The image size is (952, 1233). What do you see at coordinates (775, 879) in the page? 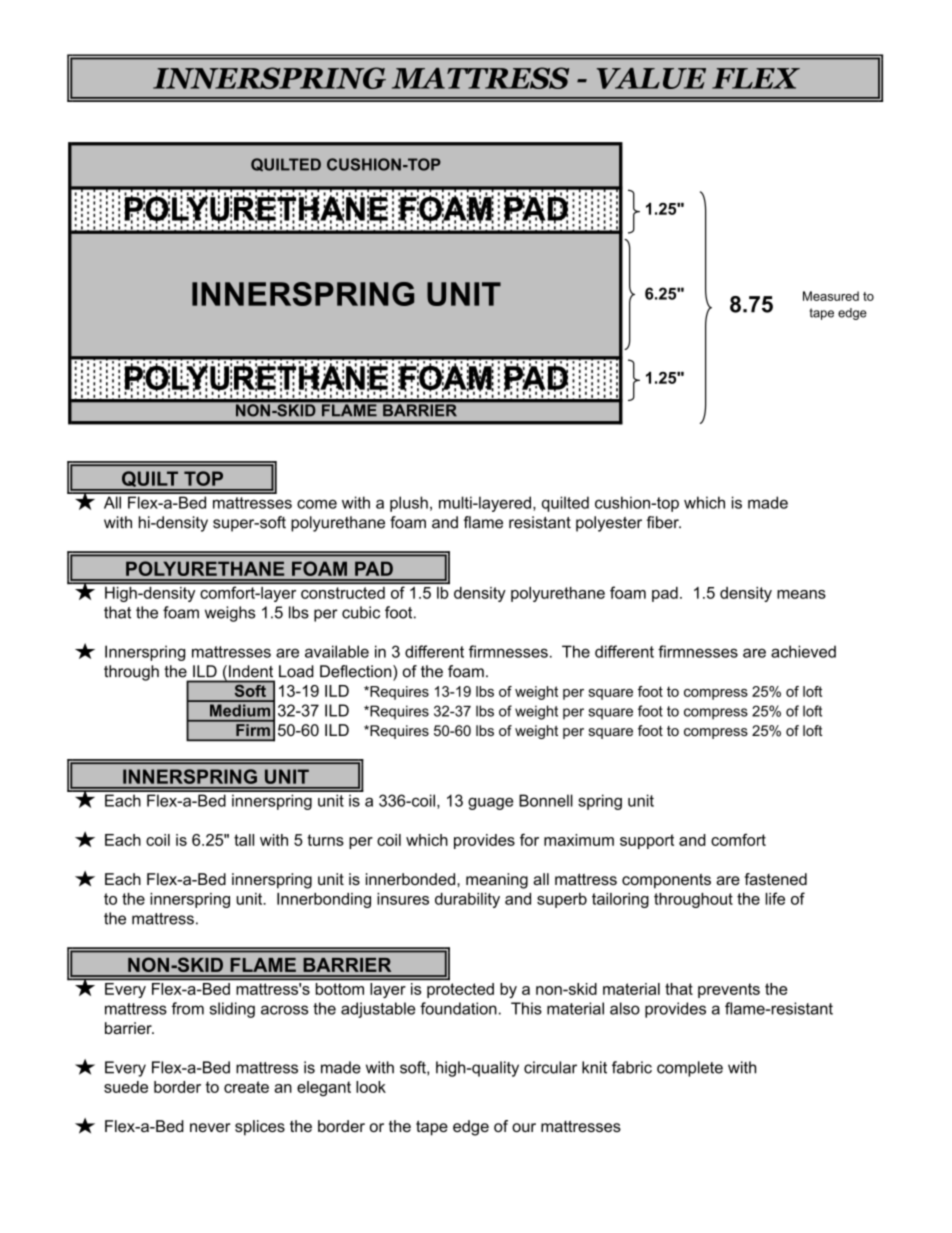
I see `fastened` at bounding box center [775, 879].
